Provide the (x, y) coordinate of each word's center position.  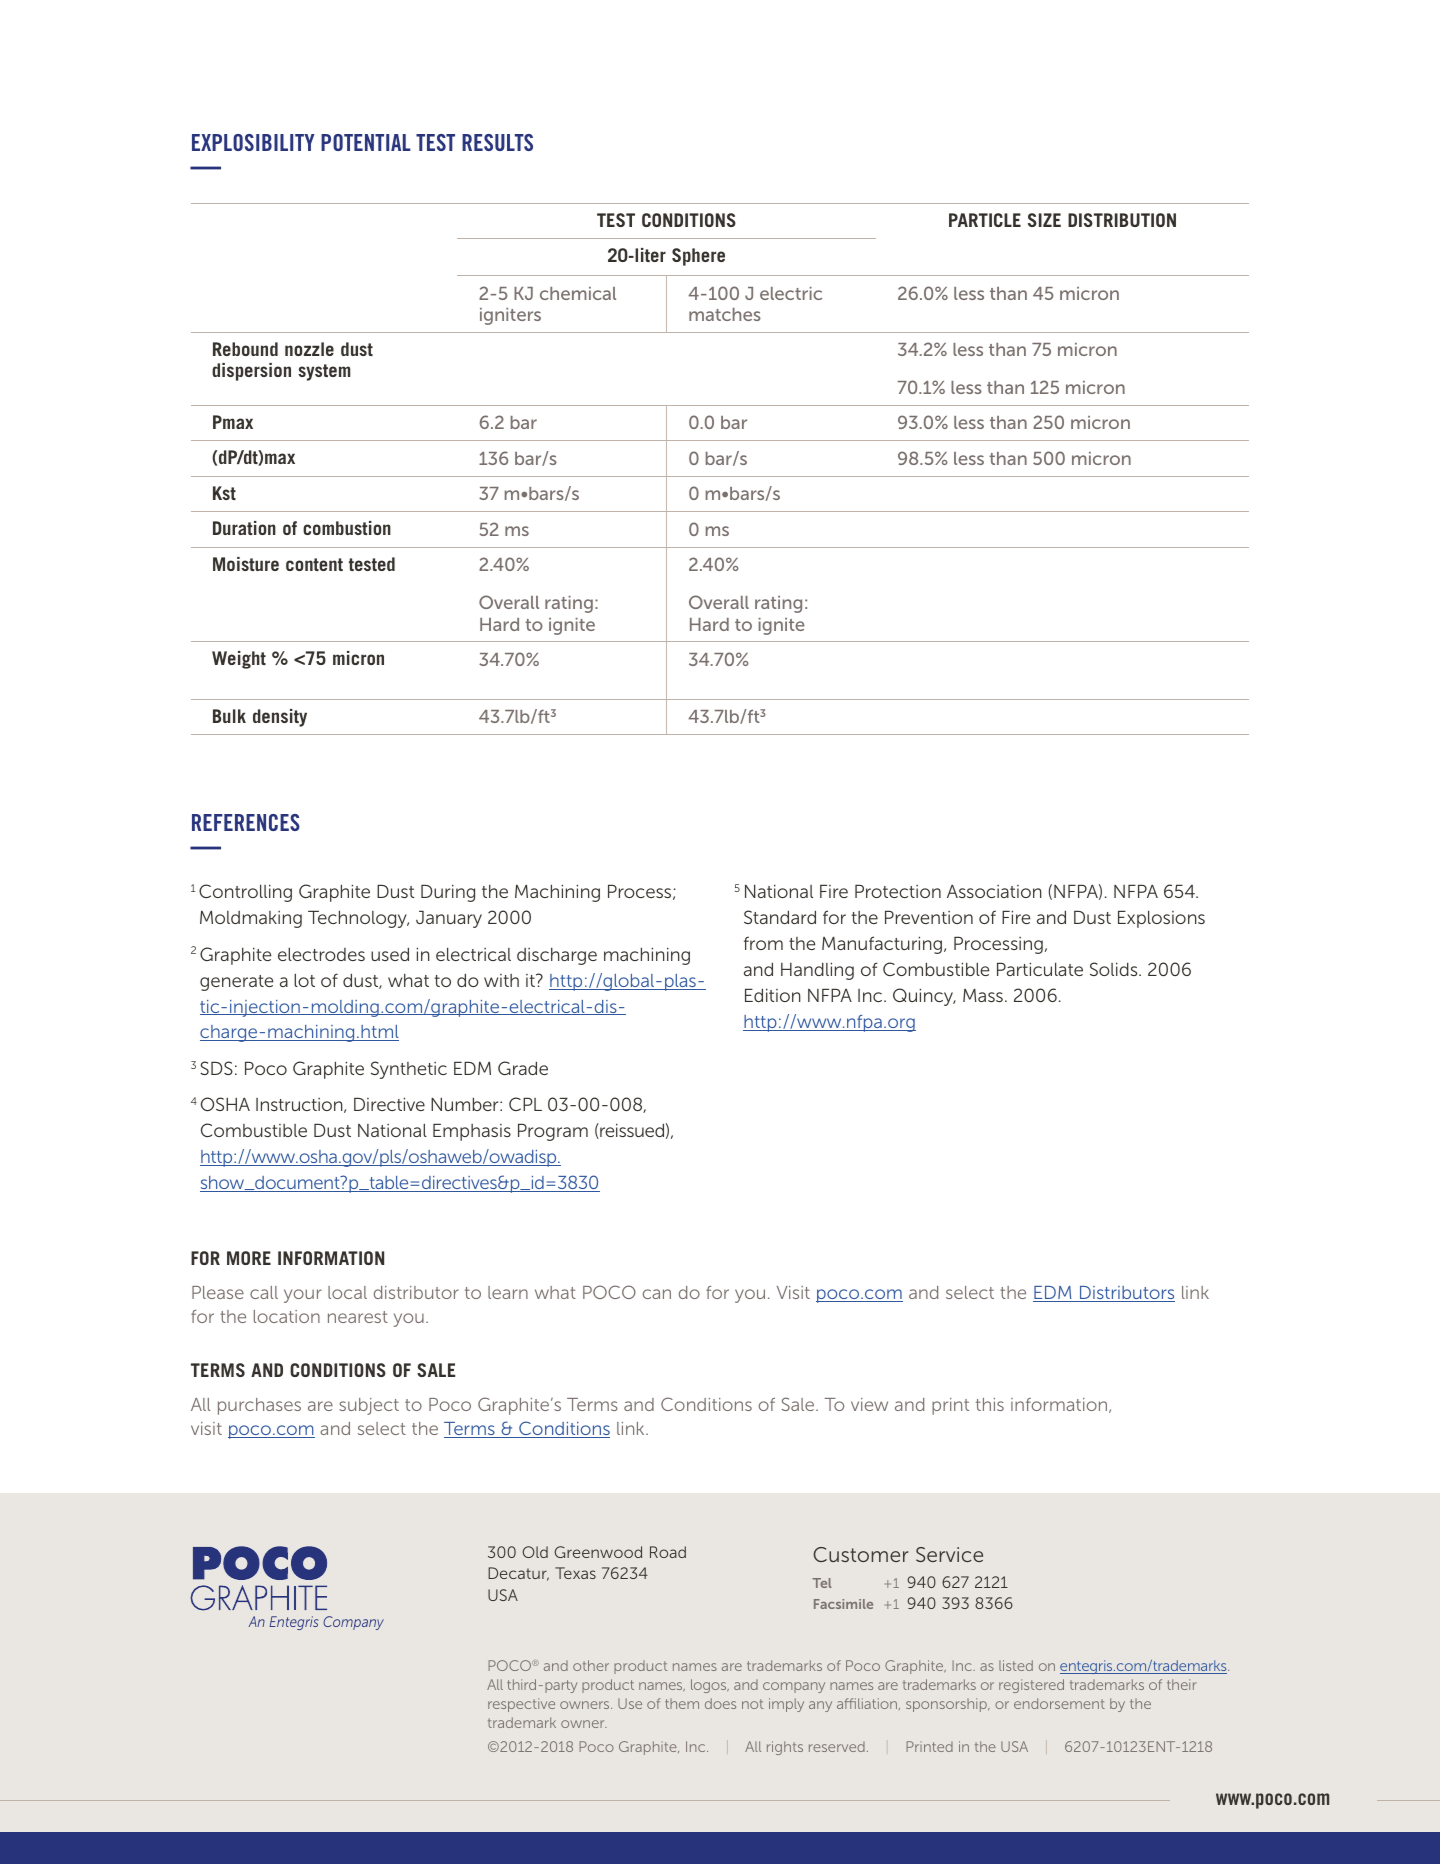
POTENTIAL (366, 142)
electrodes (321, 954)
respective (521, 1705)
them (682, 1704)
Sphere (698, 257)
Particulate (1040, 969)
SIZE (1044, 220)
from (763, 943)
